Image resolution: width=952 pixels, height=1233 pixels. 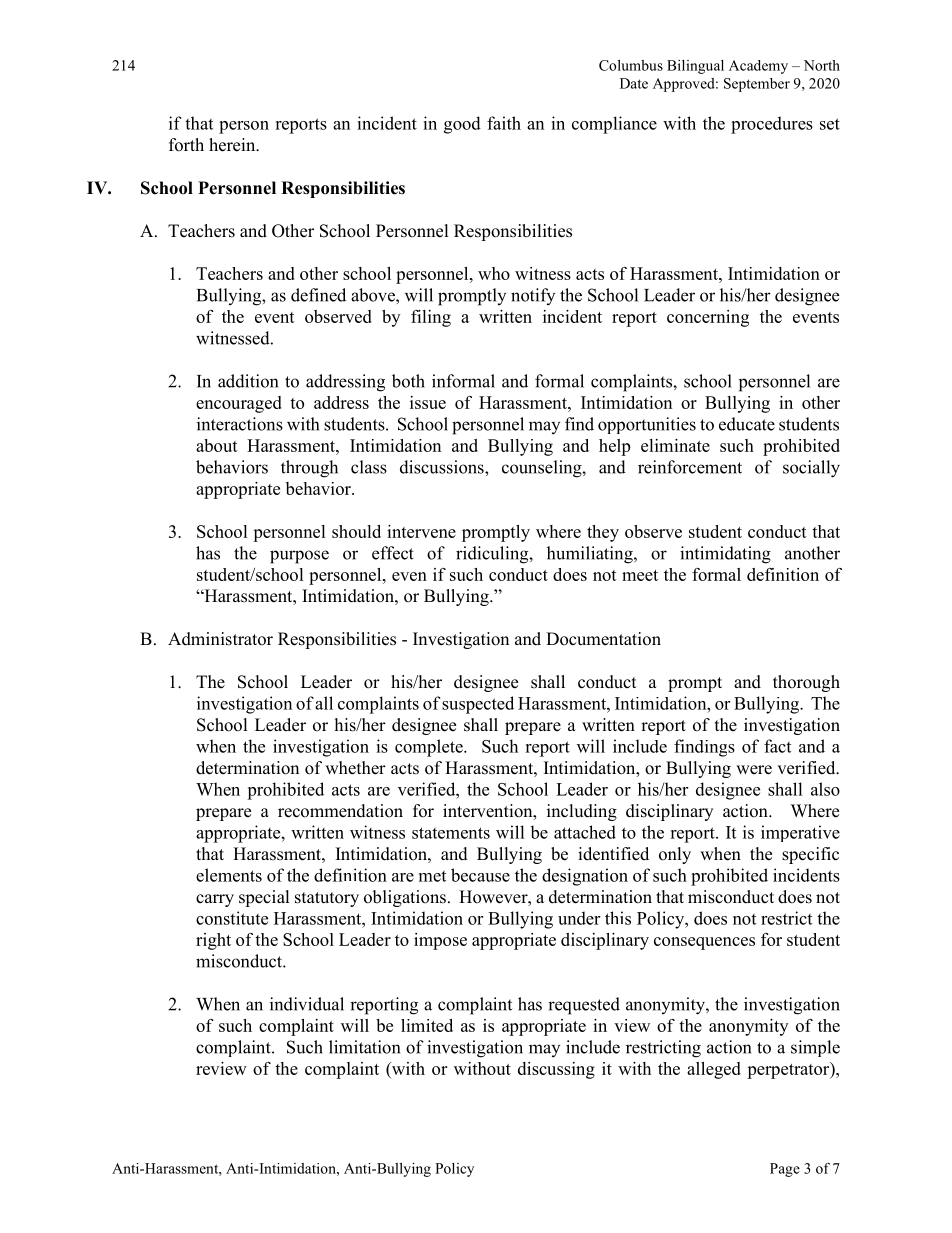 I want to click on Administrator, so click(x=220, y=639).
